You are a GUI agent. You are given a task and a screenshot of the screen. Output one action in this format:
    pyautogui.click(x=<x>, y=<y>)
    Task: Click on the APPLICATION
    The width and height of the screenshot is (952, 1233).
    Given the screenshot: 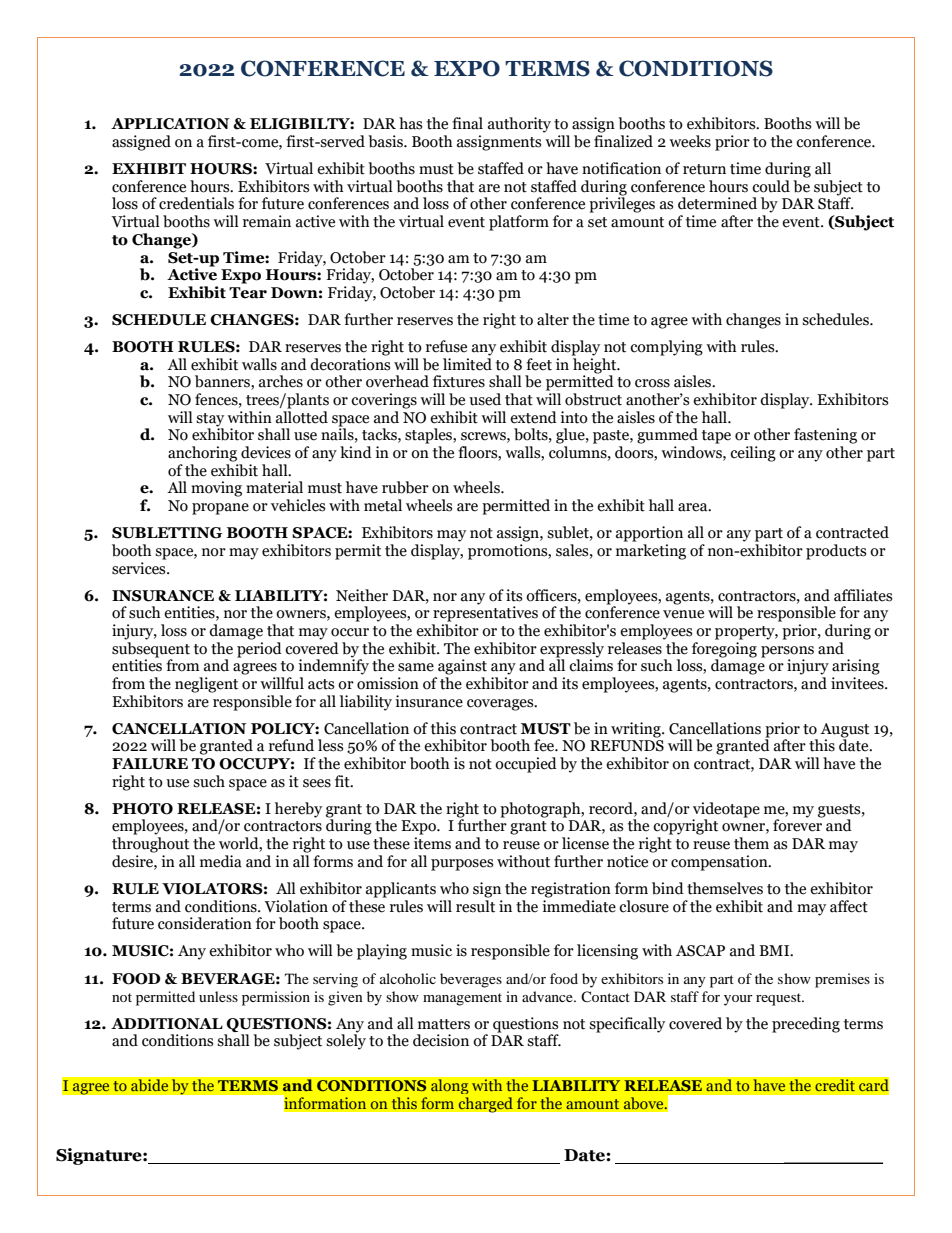 What is the action you would take?
    pyautogui.click(x=170, y=124)
